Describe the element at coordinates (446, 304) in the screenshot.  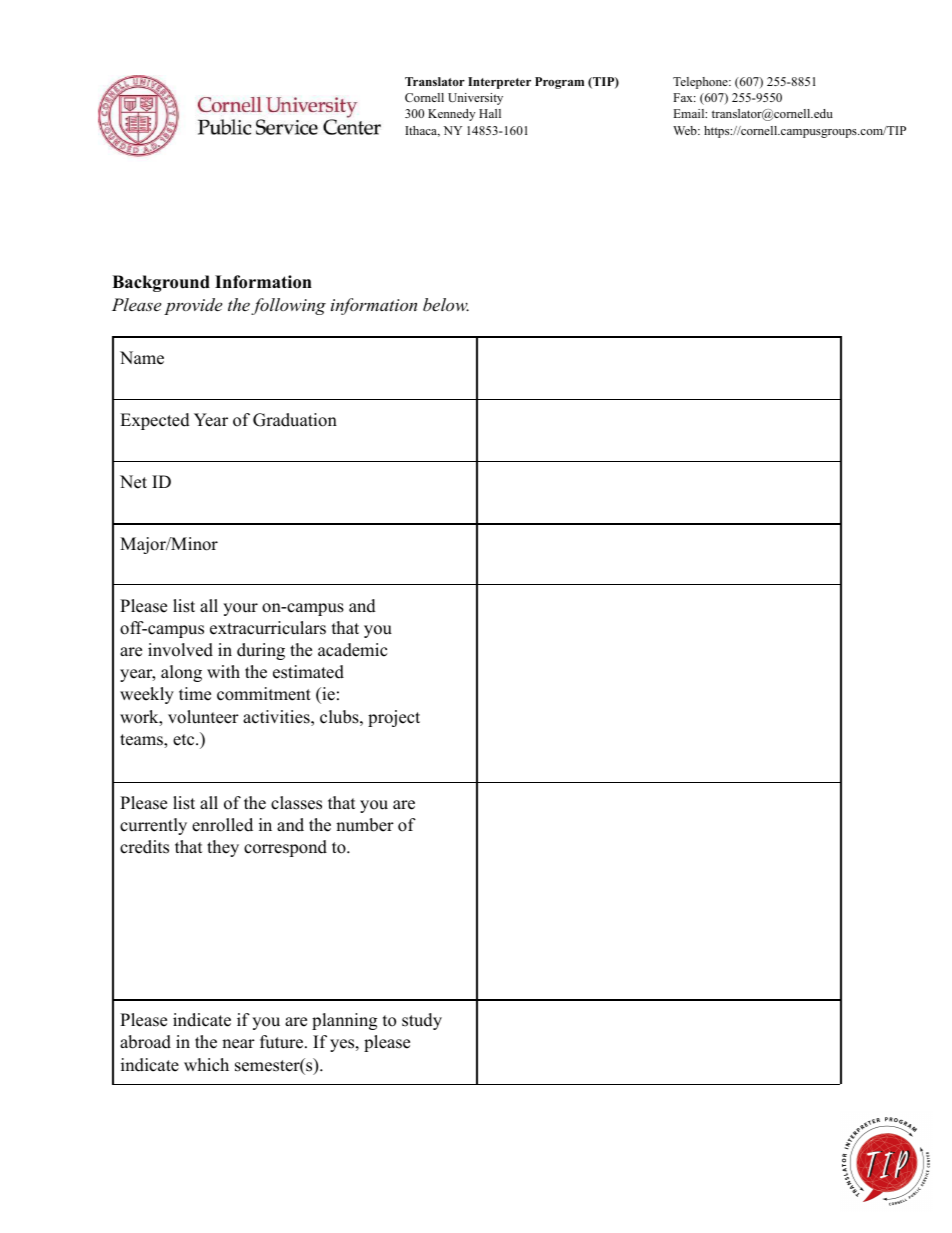
I see `below` at that location.
